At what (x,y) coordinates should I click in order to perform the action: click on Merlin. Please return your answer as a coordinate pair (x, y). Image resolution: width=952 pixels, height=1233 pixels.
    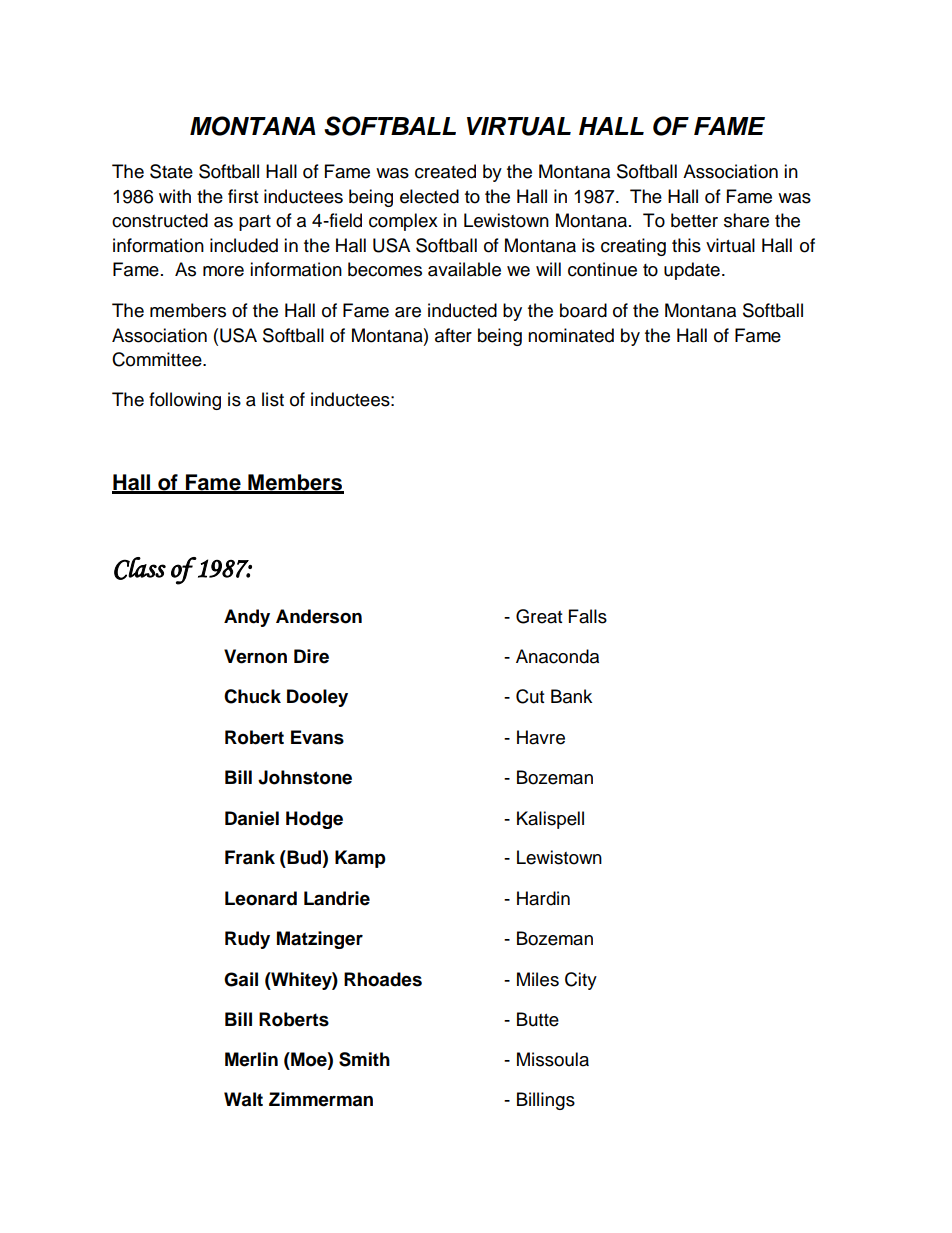
    Looking at the image, I should click on (251, 1059).
